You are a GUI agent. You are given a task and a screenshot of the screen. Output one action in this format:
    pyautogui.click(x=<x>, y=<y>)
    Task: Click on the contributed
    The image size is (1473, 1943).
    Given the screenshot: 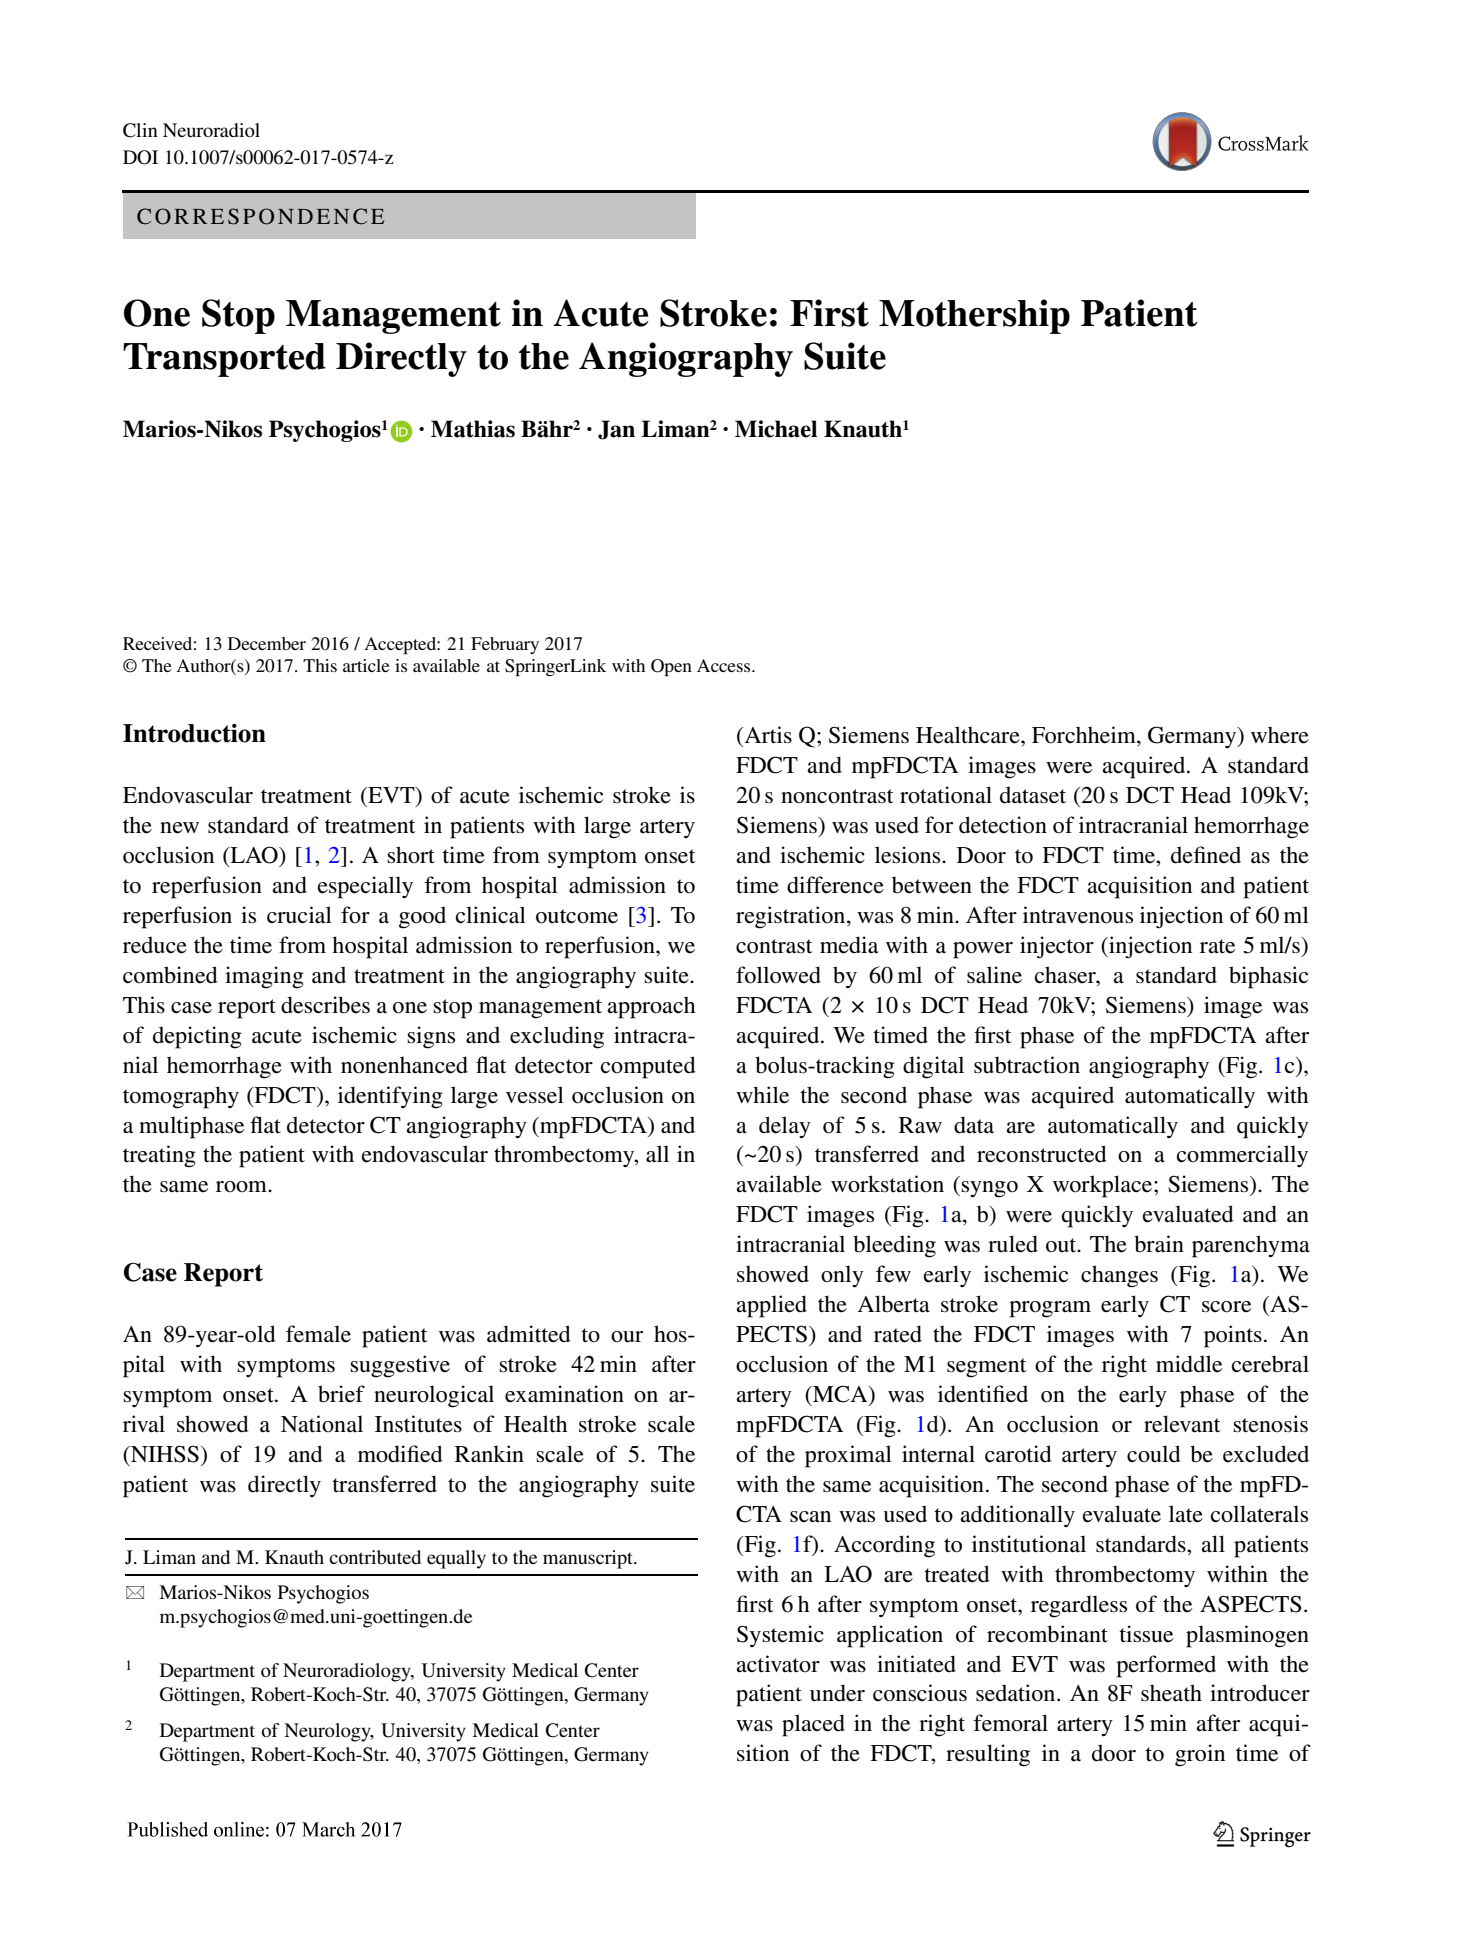 What is the action you would take?
    pyautogui.click(x=375, y=1557)
